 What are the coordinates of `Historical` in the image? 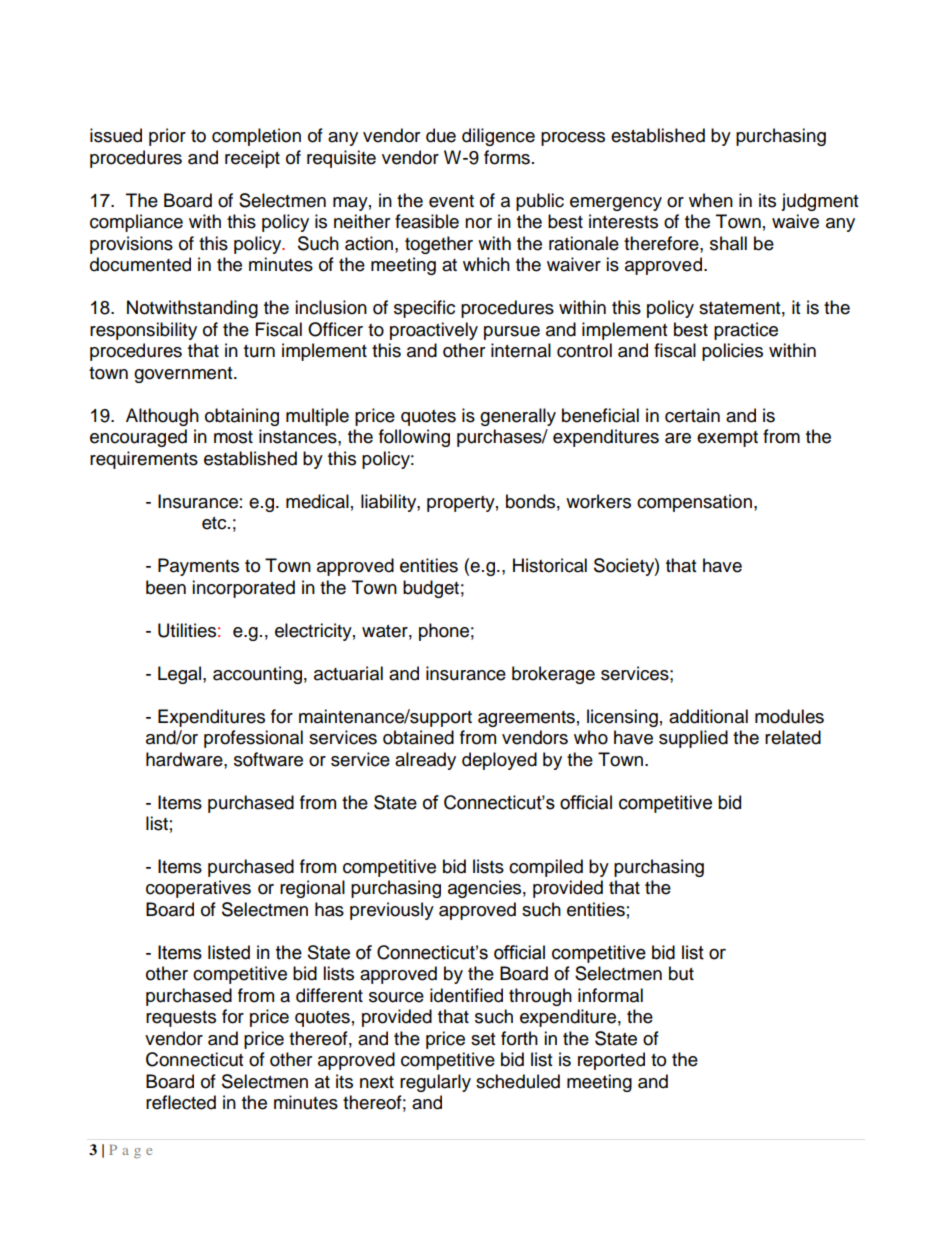 It's located at (550, 565).
